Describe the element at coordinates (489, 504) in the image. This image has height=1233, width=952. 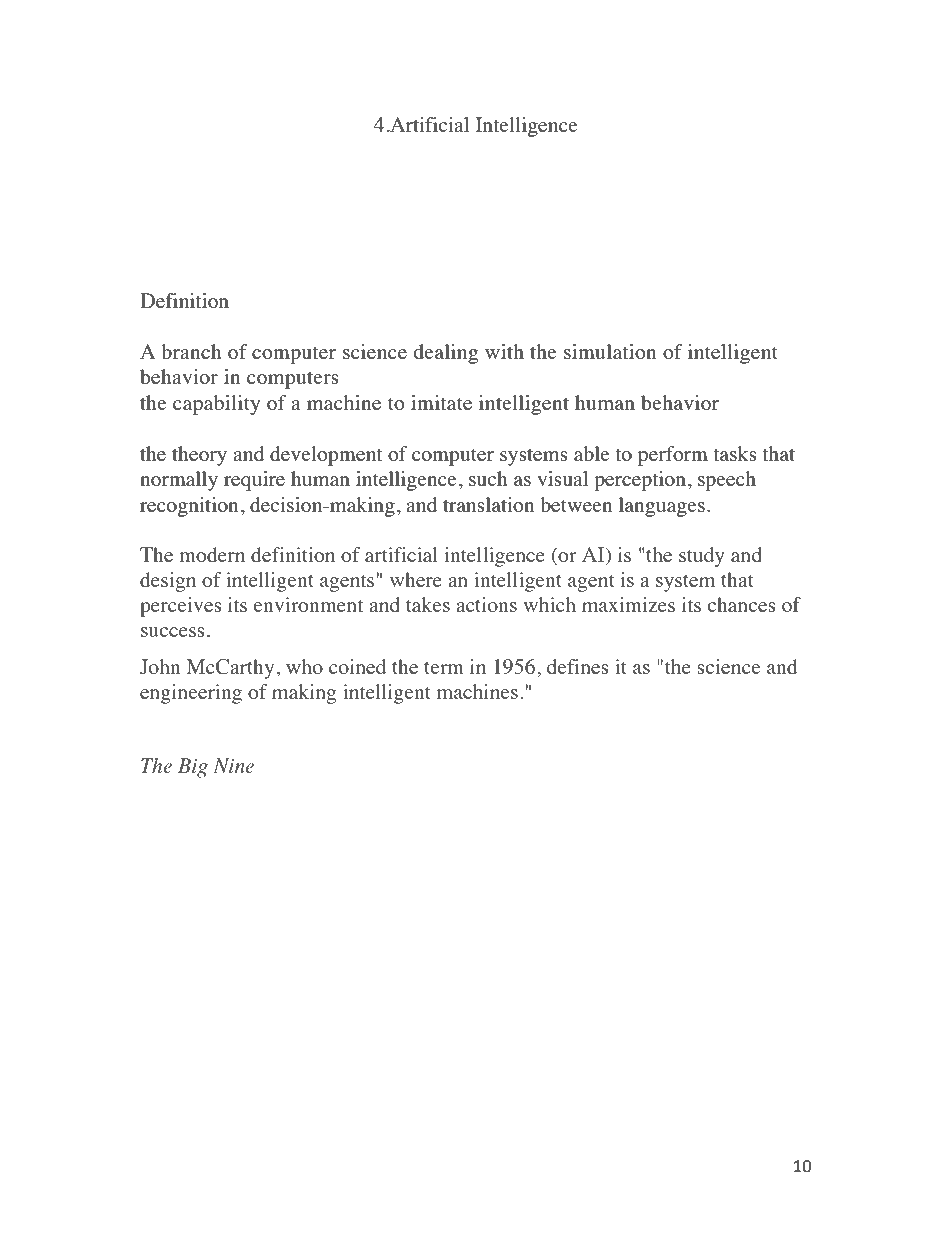
I see `translation` at that location.
